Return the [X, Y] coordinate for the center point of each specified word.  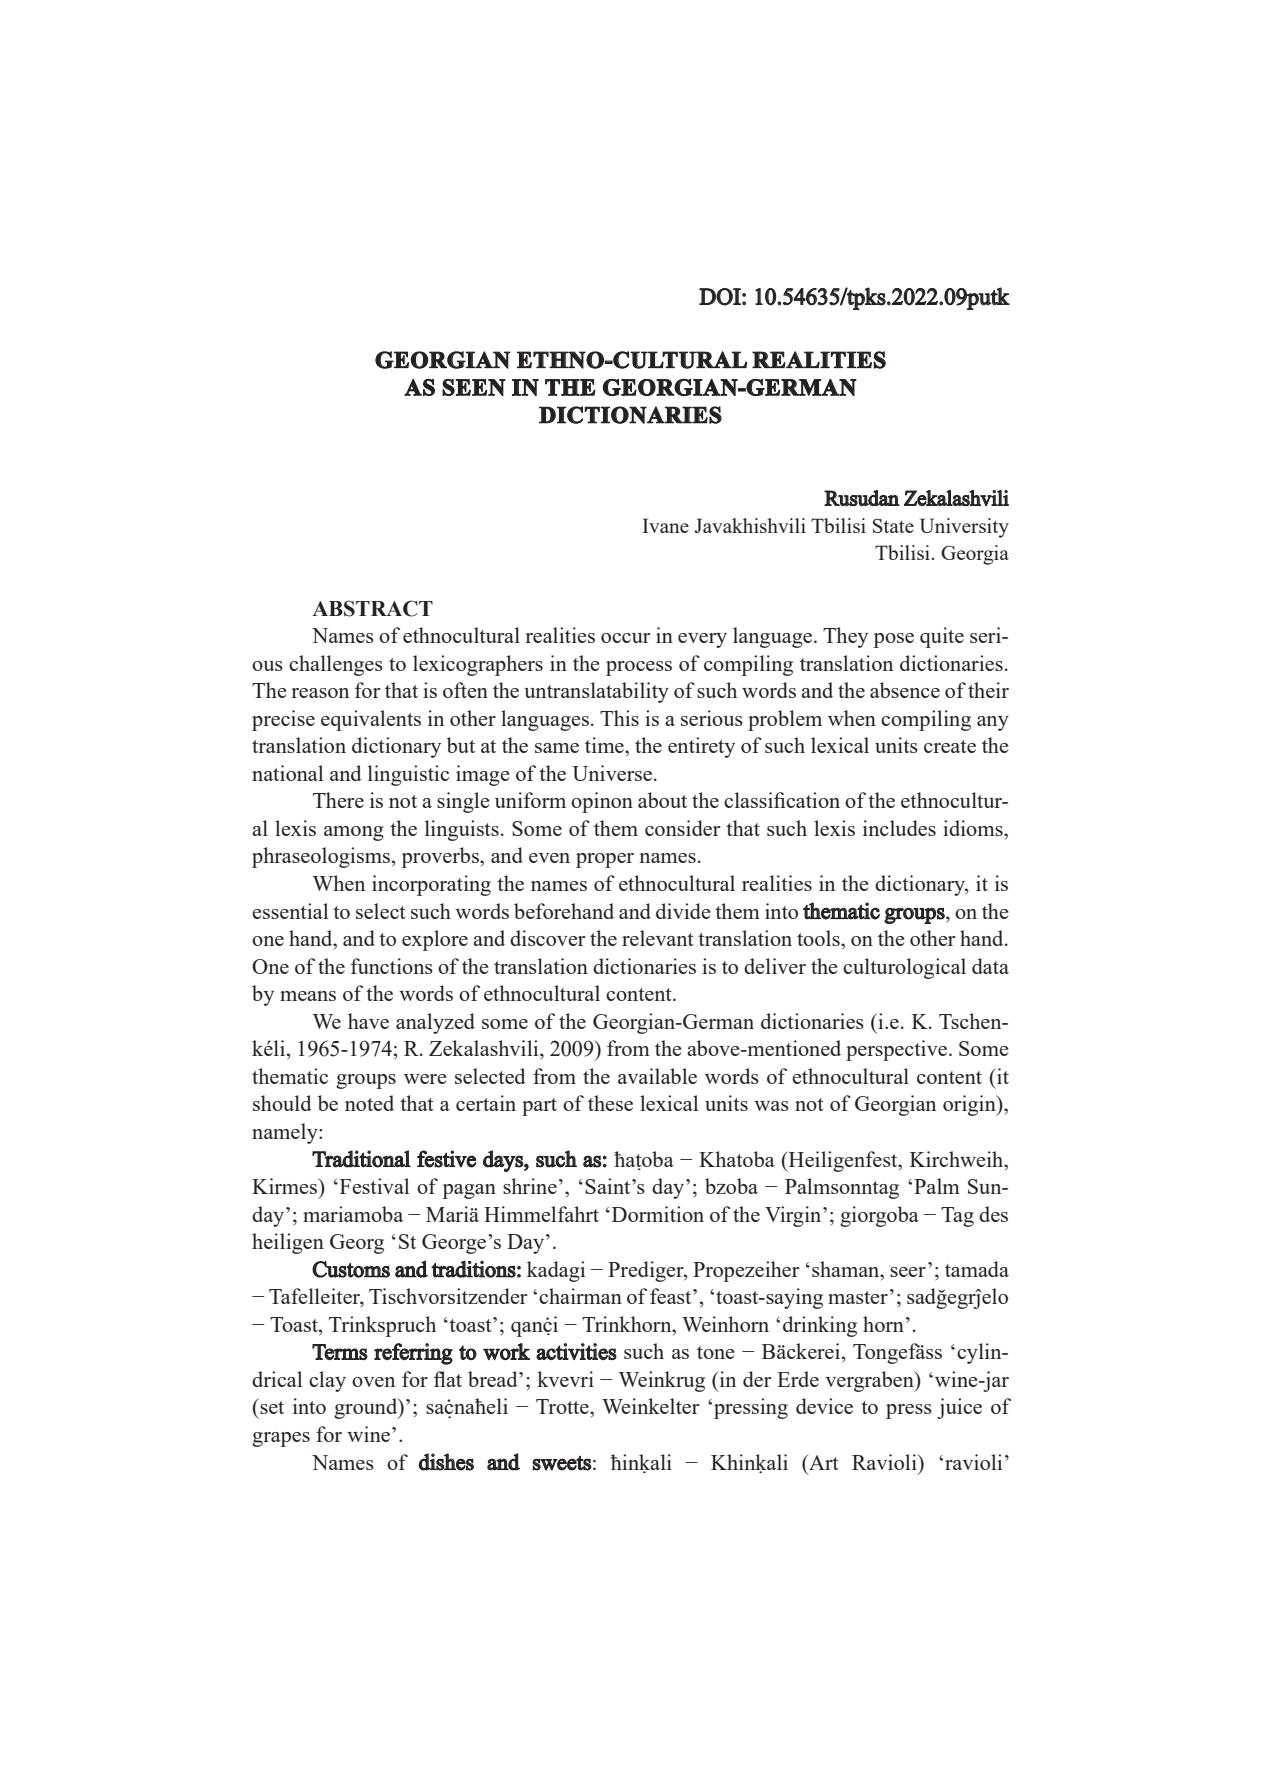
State [893, 526]
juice [959, 1408]
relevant [658, 938]
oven [373, 1382]
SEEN [474, 387]
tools [819, 938]
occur [626, 638]
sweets [562, 1463]
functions [392, 966]
